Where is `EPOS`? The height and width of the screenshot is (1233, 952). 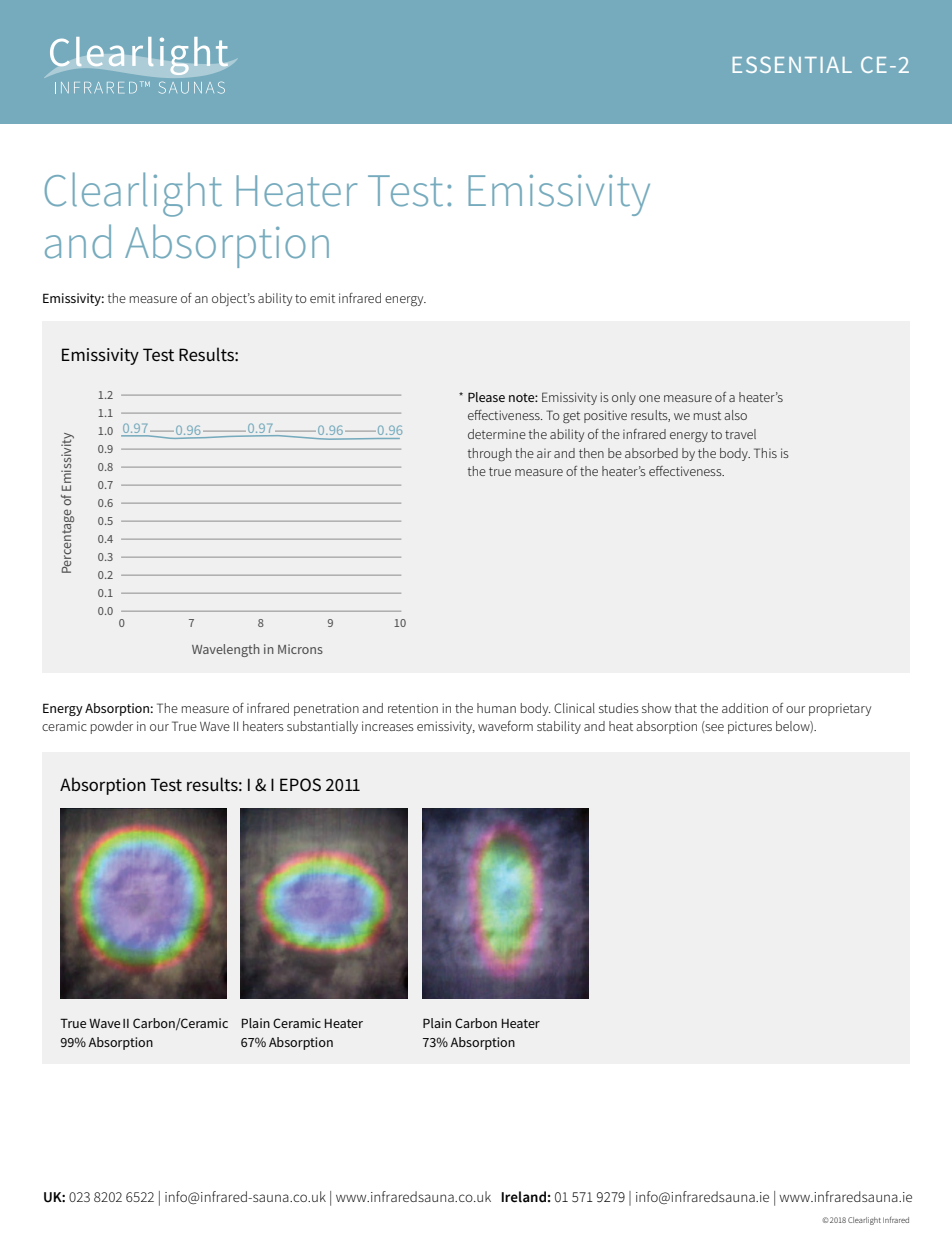 EPOS is located at coordinates (300, 785).
